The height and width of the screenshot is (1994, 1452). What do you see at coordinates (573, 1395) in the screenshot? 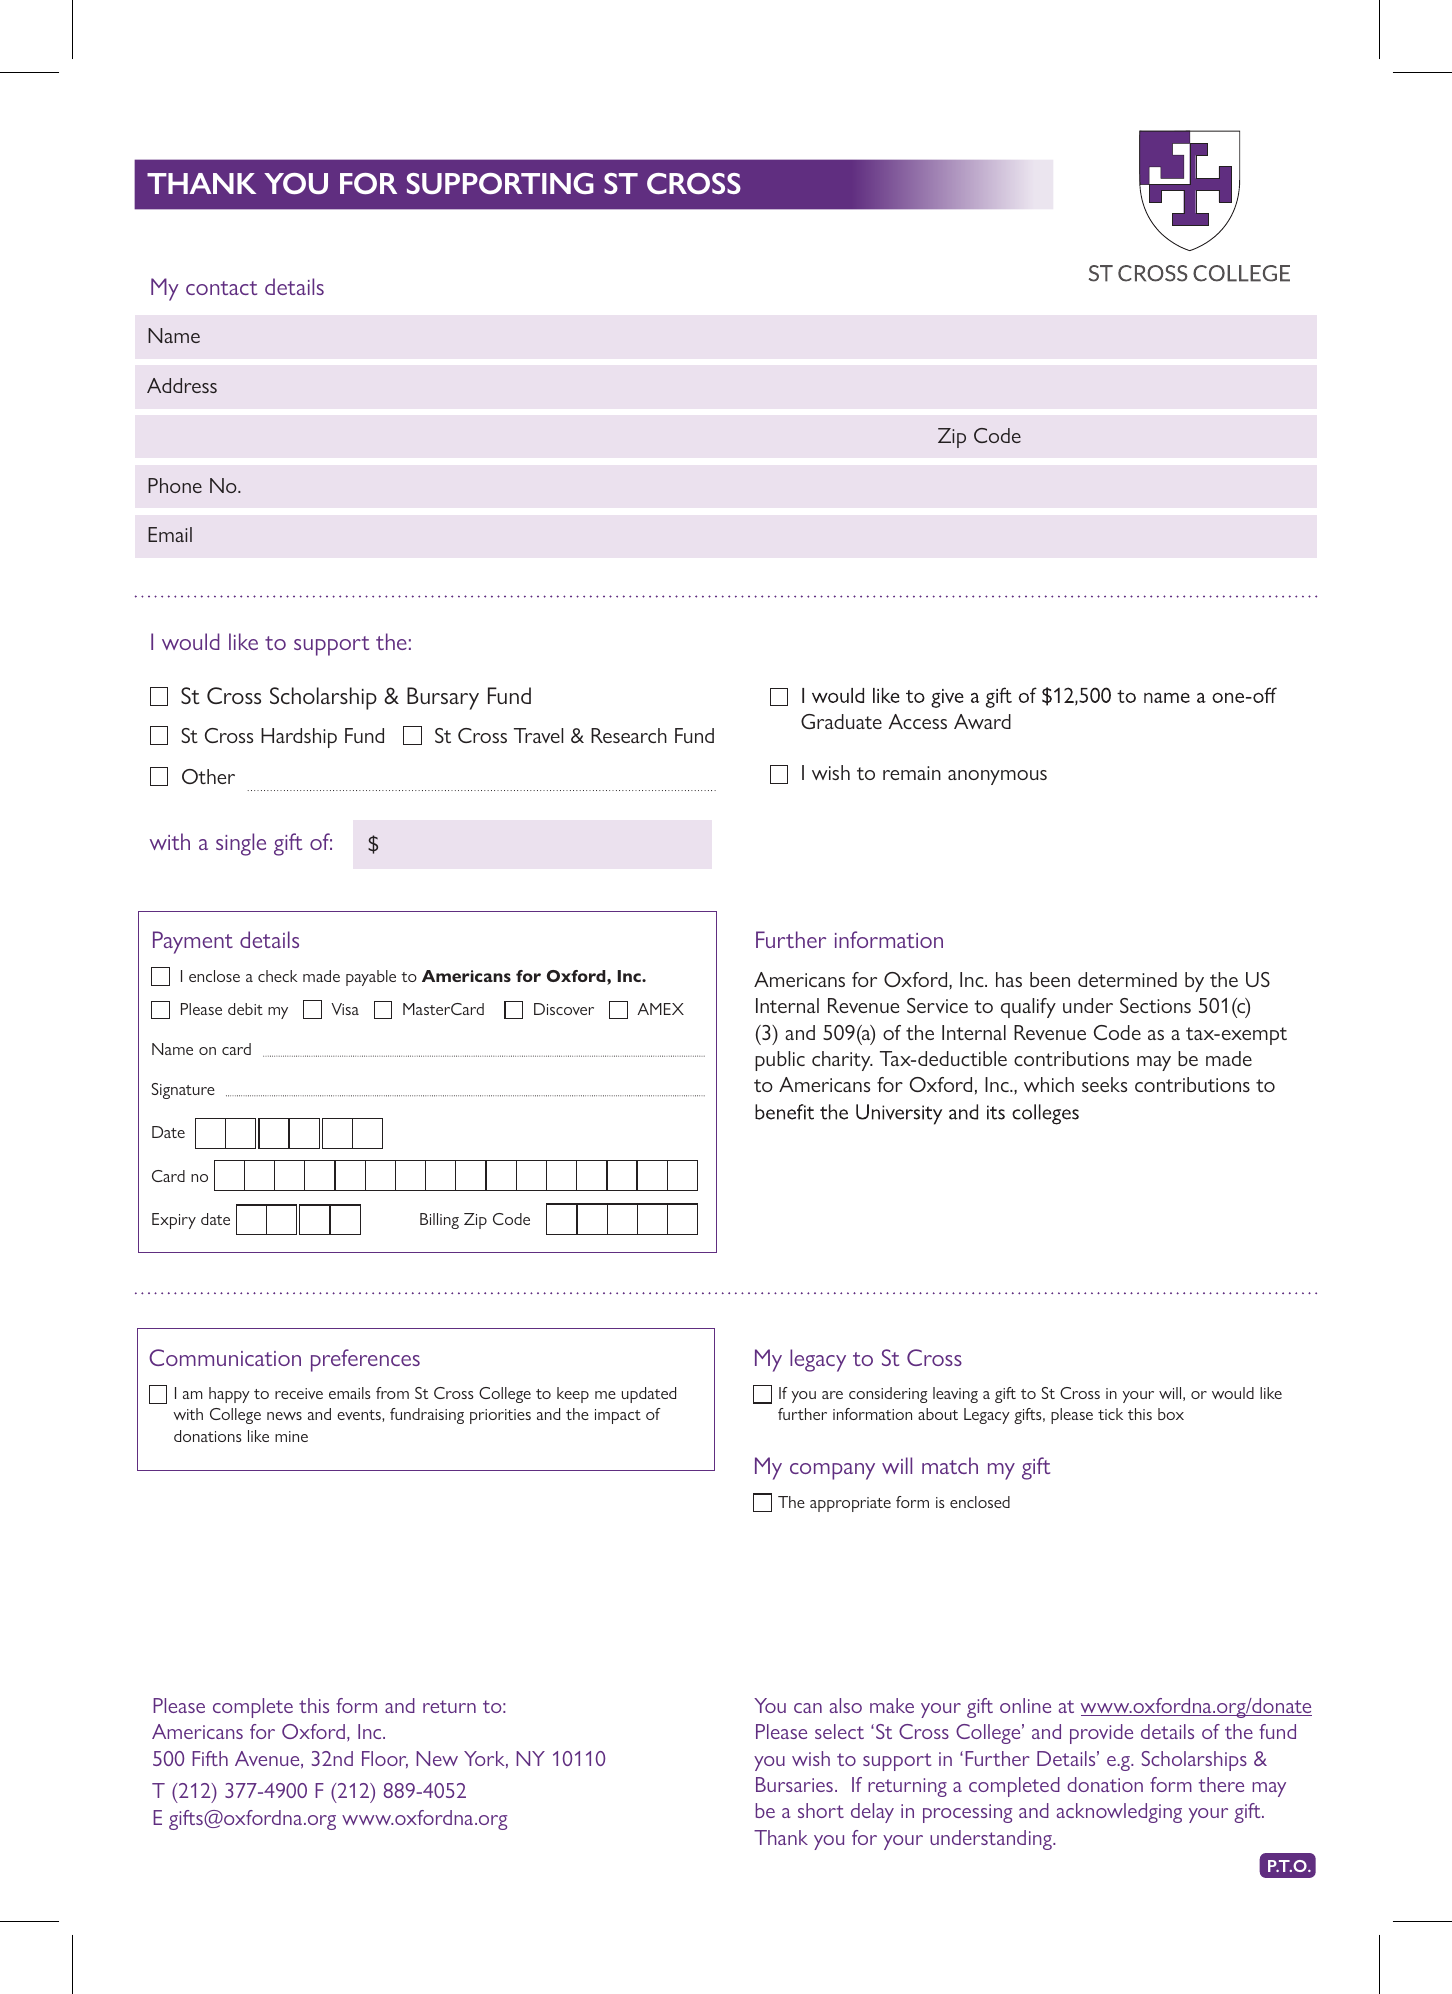
I see `keep` at bounding box center [573, 1395].
